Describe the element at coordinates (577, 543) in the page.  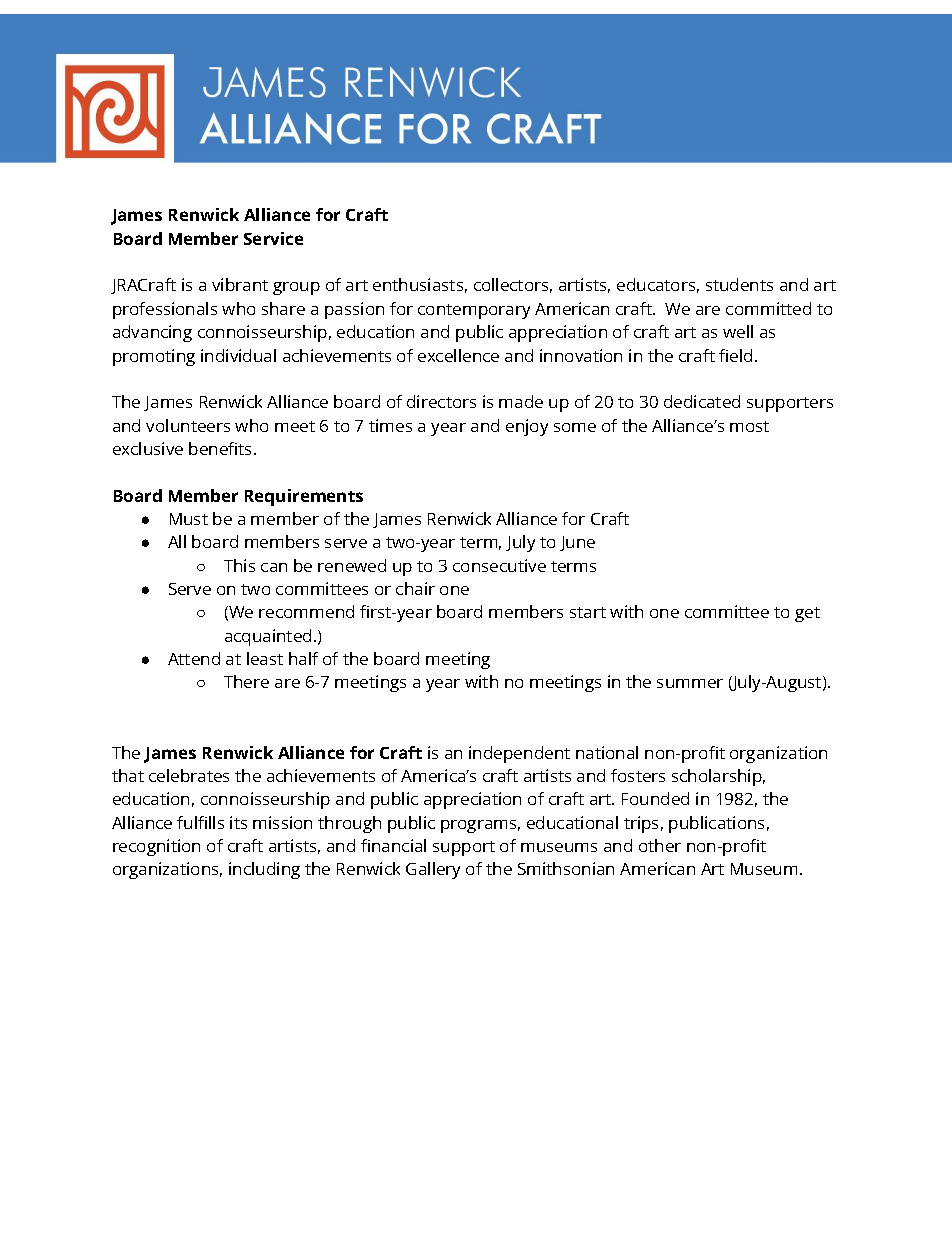
I see `June` at that location.
